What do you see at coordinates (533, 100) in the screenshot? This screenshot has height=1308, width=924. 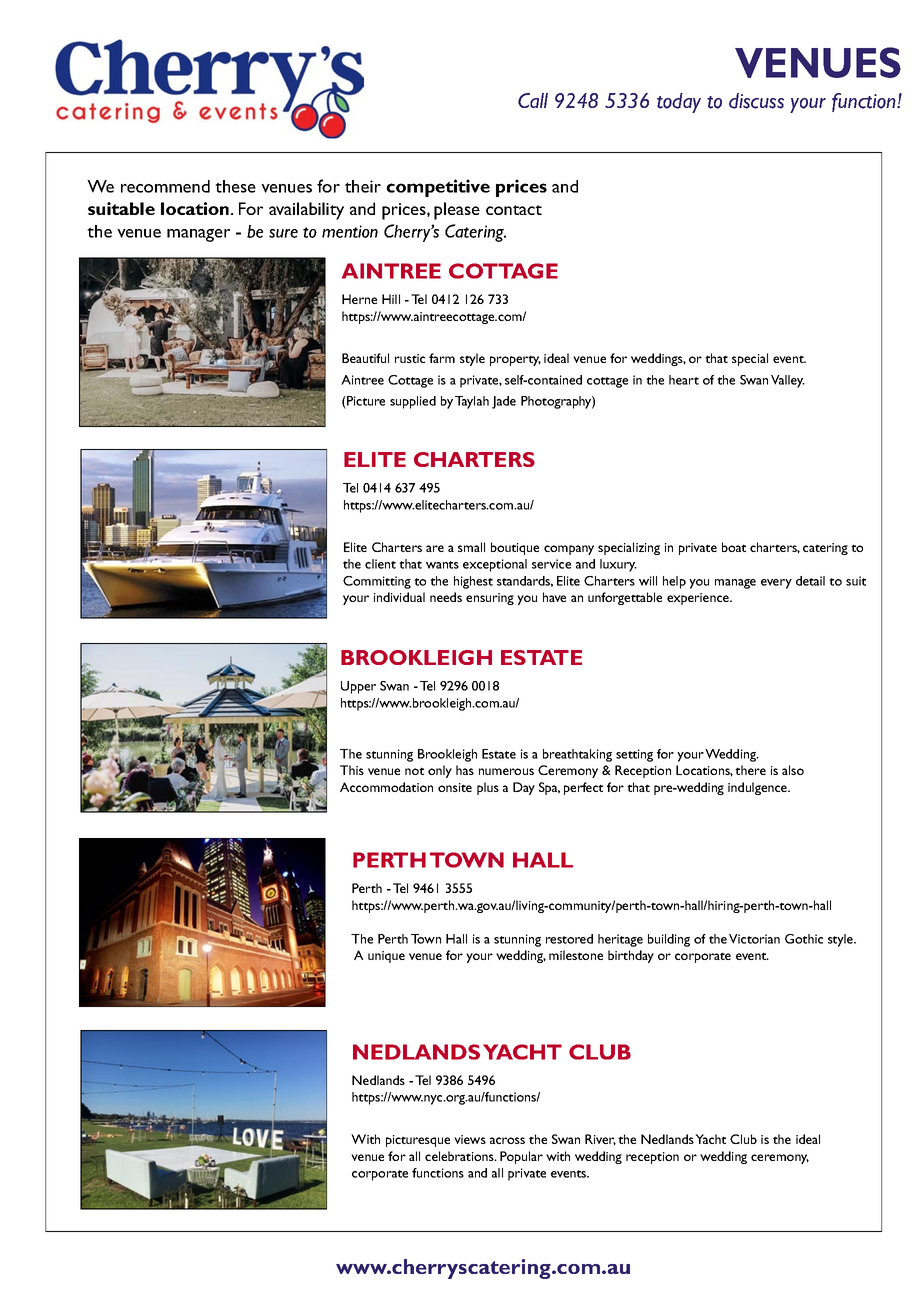 I see `Call` at bounding box center [533, 100].
